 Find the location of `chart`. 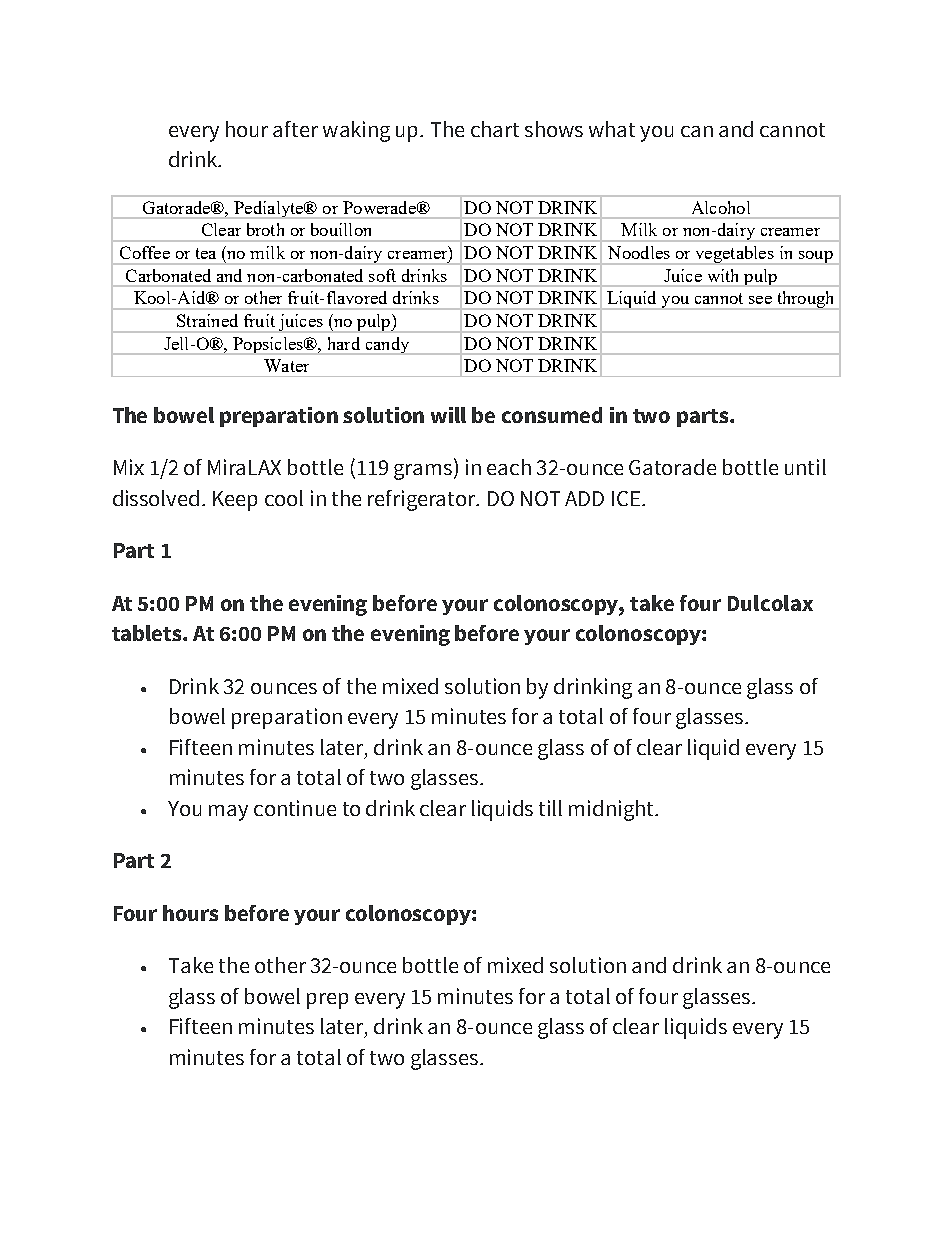

chart is located at coordinates (495, 129).
